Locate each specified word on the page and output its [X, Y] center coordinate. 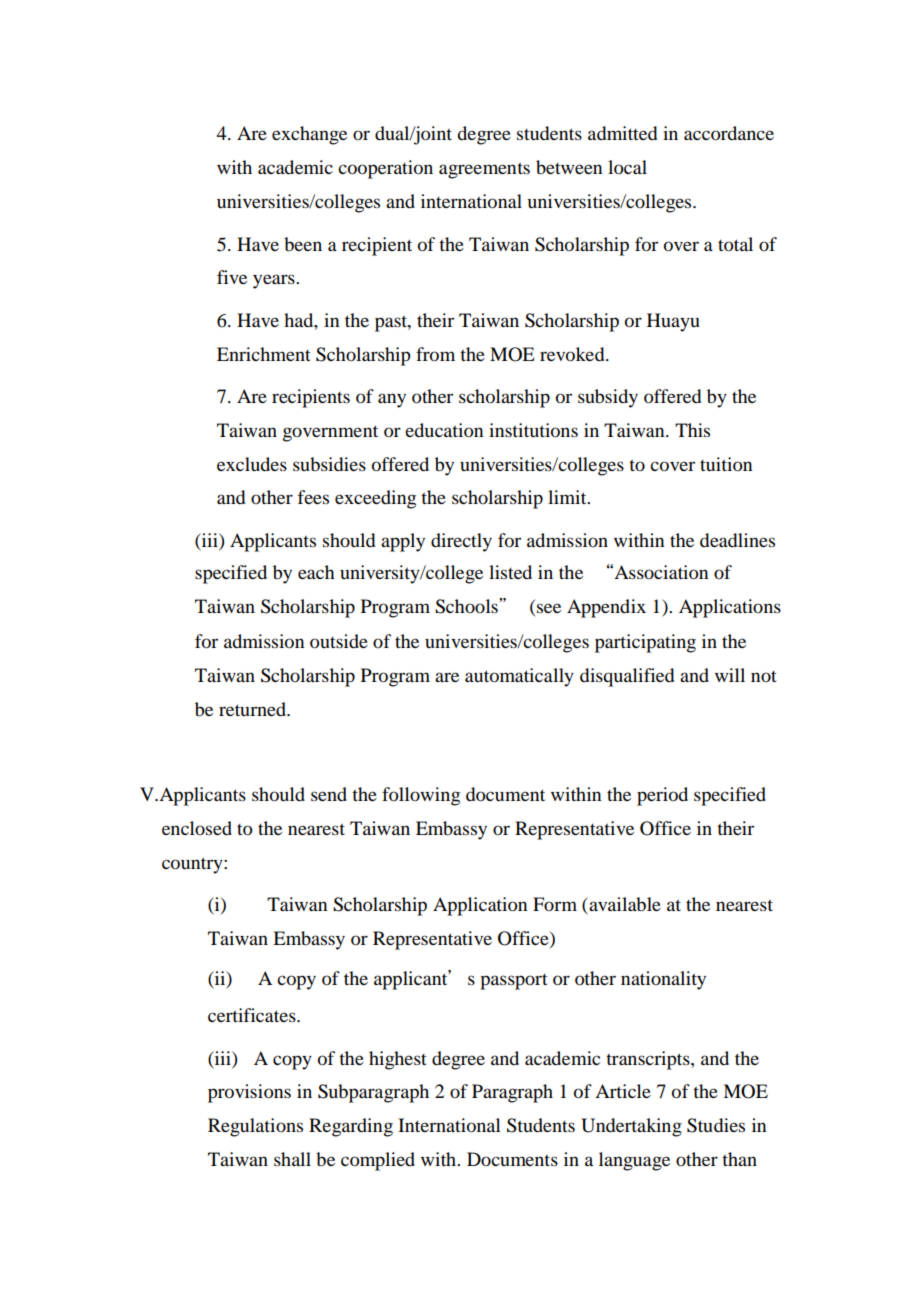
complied [378, 1161]
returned [253, 709]
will [730, 675]
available [624, 905]
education [444, 430]
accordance [729, 133]
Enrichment [264, 354]
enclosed [197, 828]
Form [555, 904]
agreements [484, 171]
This [692, 430]
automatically [519, 677]
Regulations [255, 1127]
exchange [309, 135]
